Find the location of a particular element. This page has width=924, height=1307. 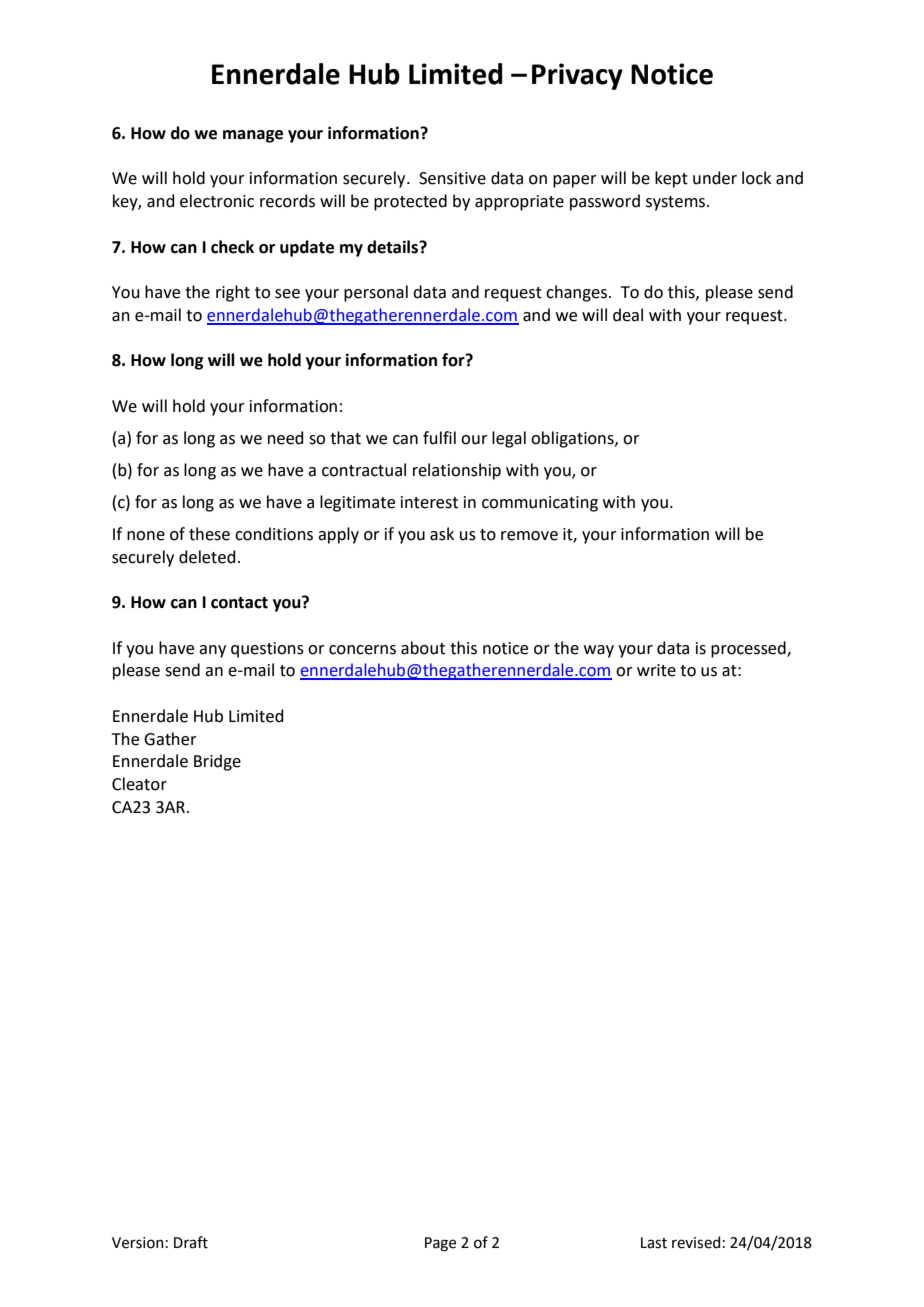

kept is located at coordinates (671, 179).
